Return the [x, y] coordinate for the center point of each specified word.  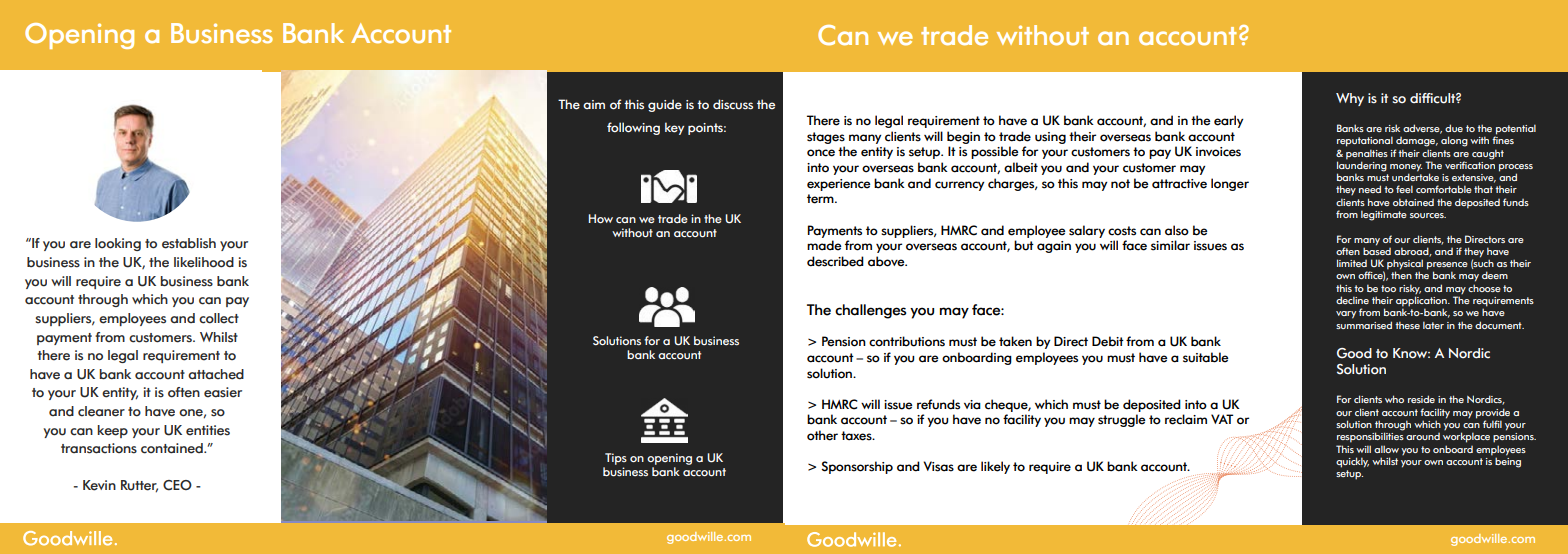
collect [219, 318]
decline [1352, 300]
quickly [1352, 462]
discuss [733, 104]
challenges [870, 311]
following [633, 128]
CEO [177, 485]
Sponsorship [857, 467]
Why [1350, 99]
